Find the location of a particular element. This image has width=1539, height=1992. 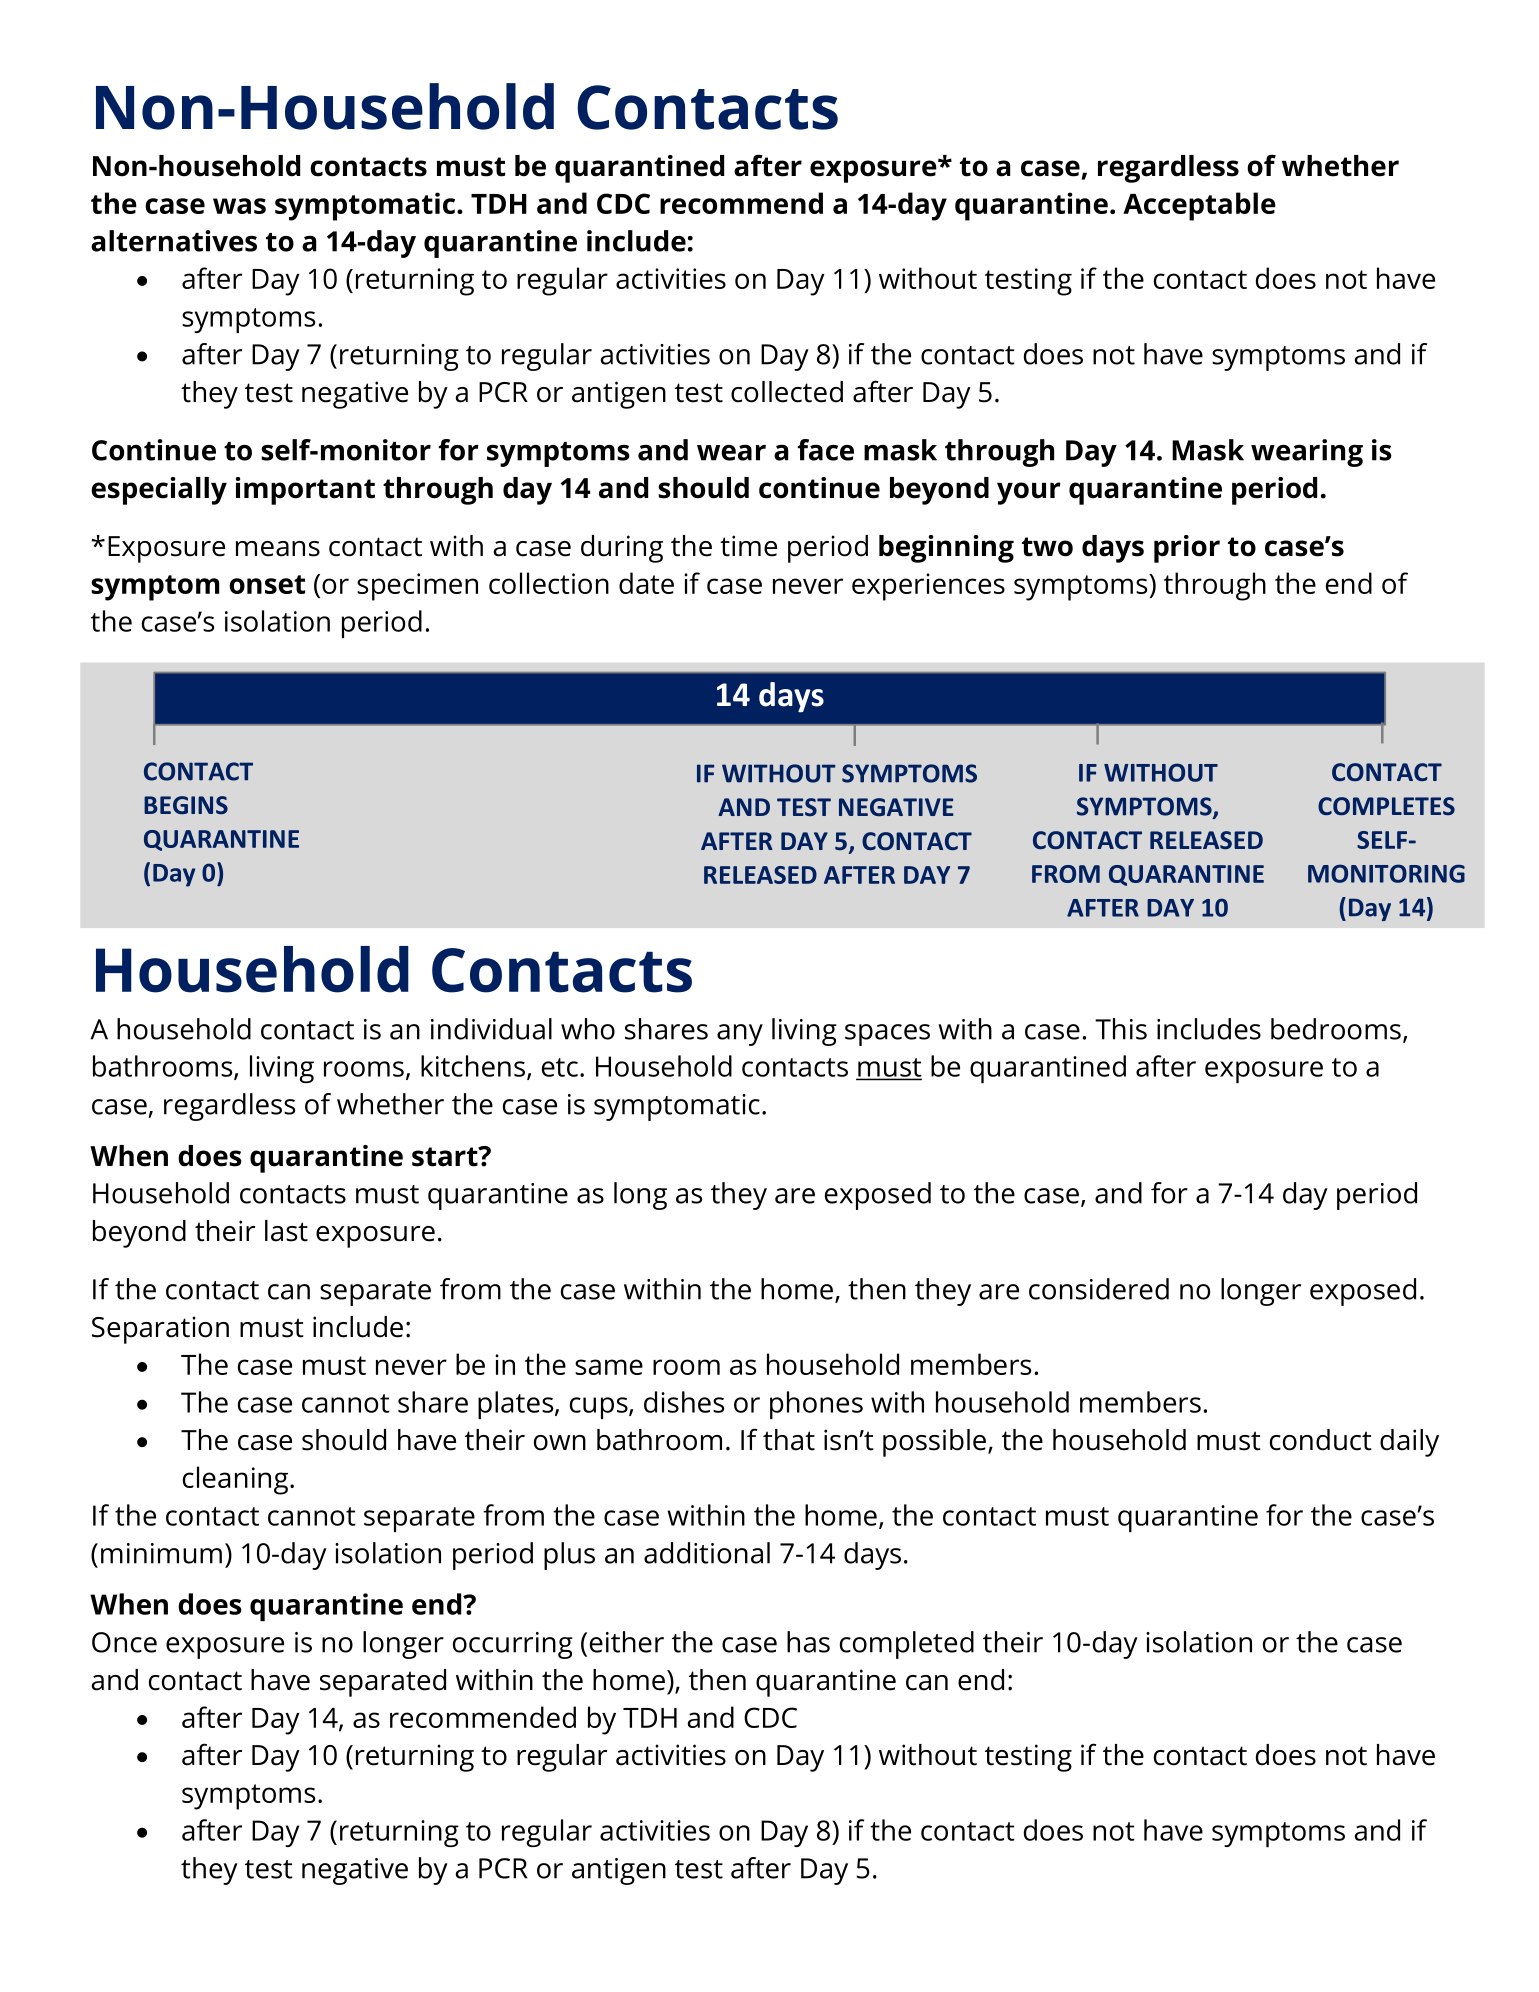

considered is located at coordinates (1099, 1289).
